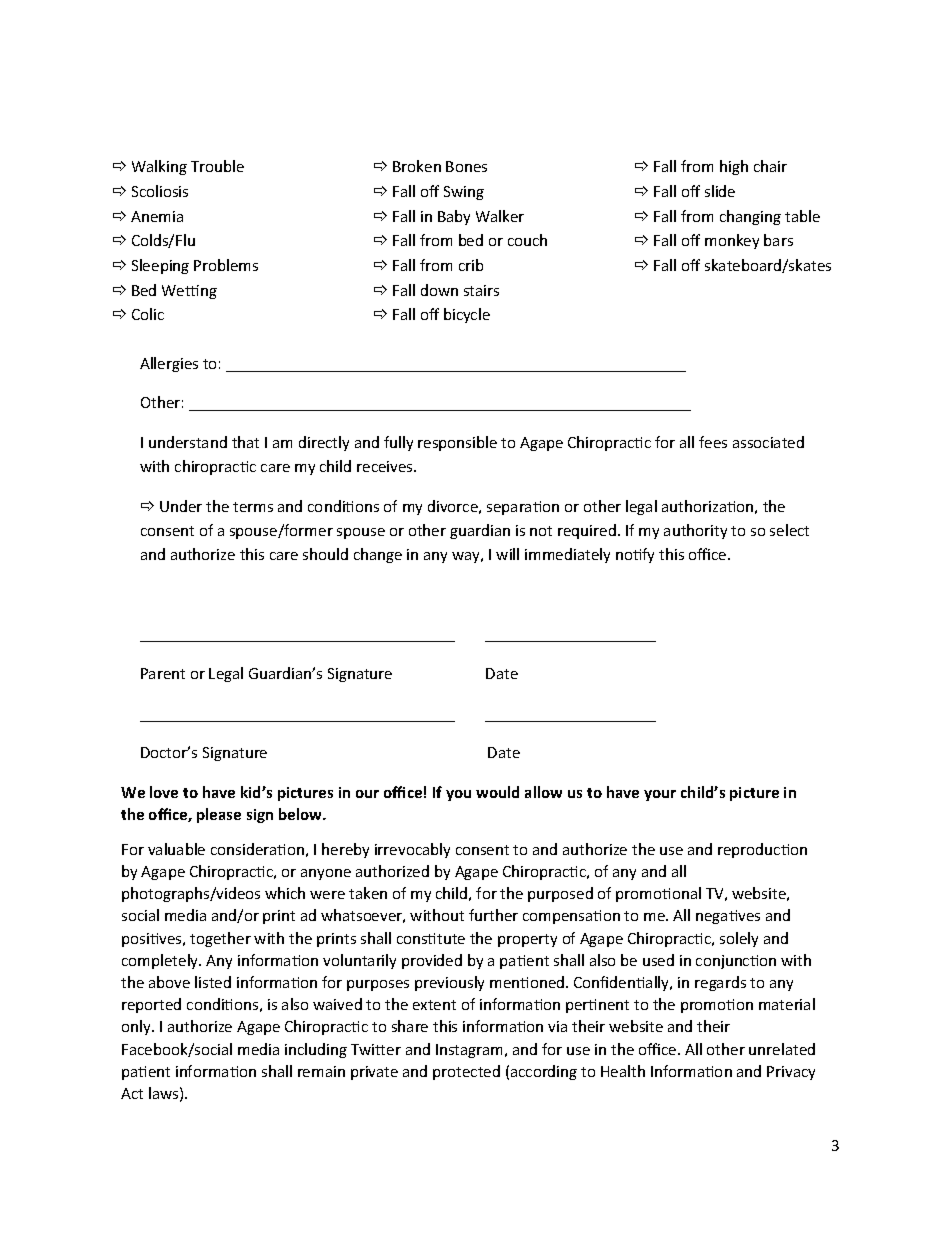 The height and width of the page is (1233, 952). Describe the element at coordinates (169, 364) in the page. I see `Allergies` at that location.
